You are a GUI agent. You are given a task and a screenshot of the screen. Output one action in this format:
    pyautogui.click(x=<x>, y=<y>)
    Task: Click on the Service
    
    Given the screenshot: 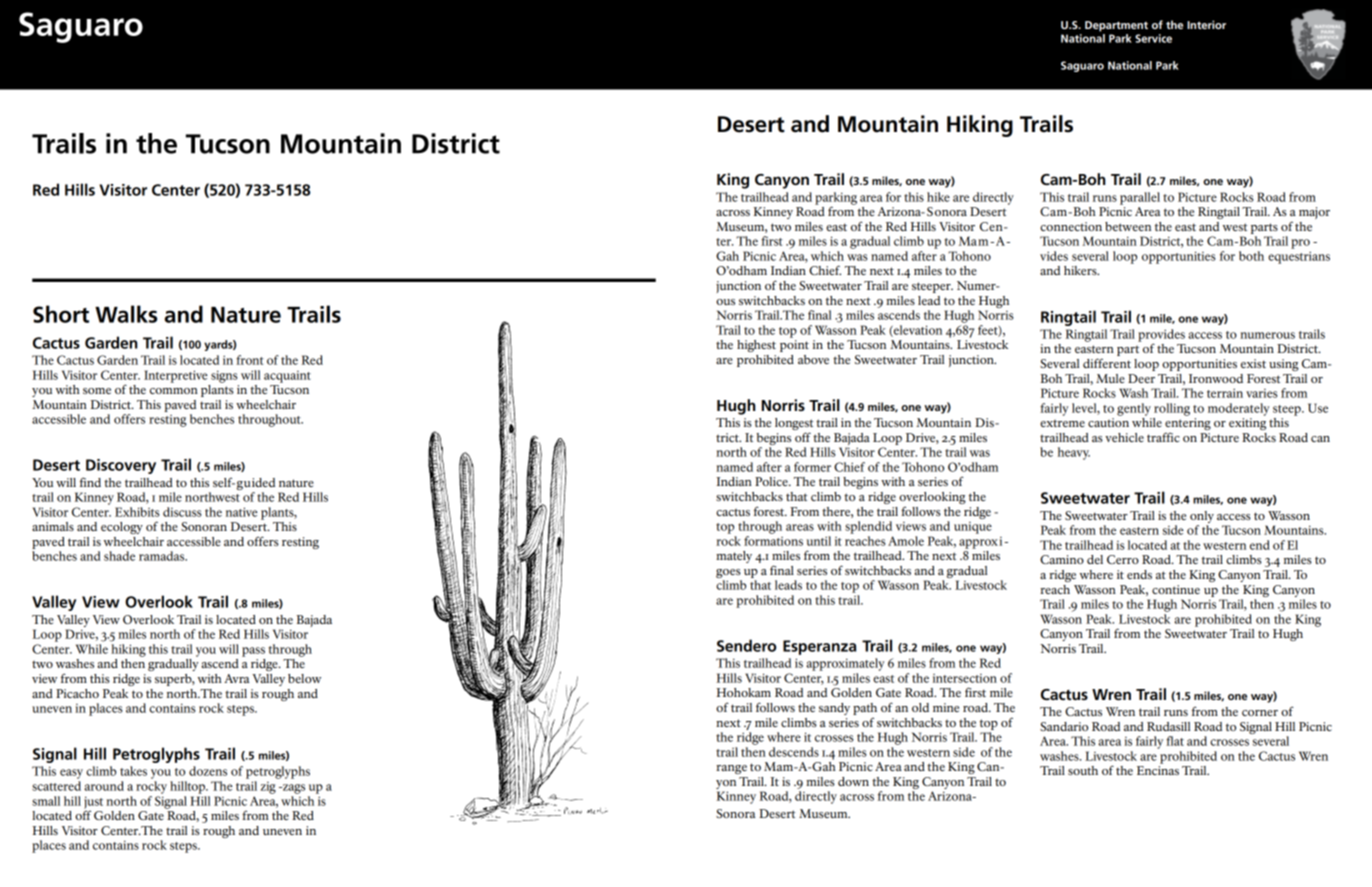 What is the action you would take?
    pyautogui.click(x=1153, y=38)
